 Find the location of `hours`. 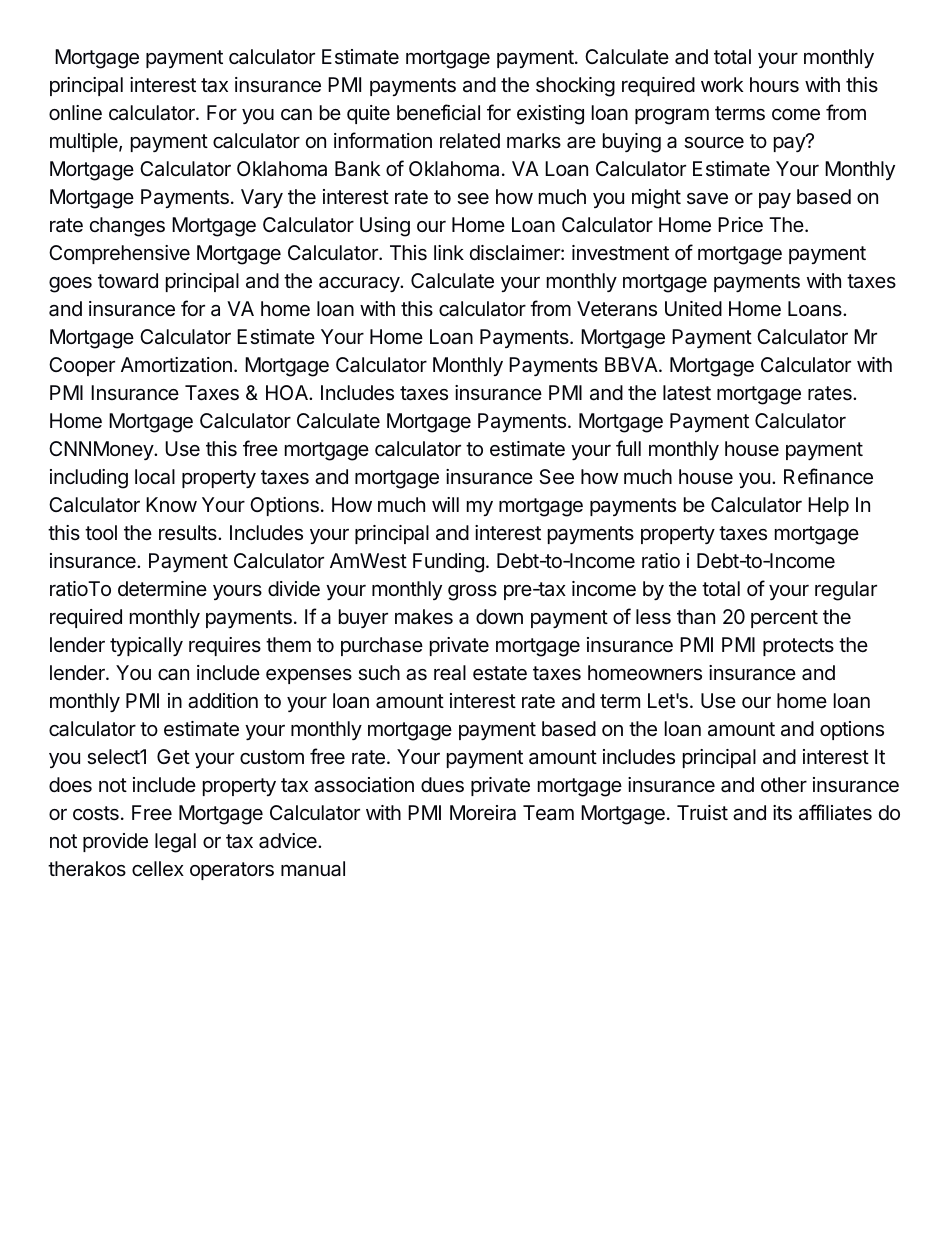

hours is located at coordinates (774, 85).
